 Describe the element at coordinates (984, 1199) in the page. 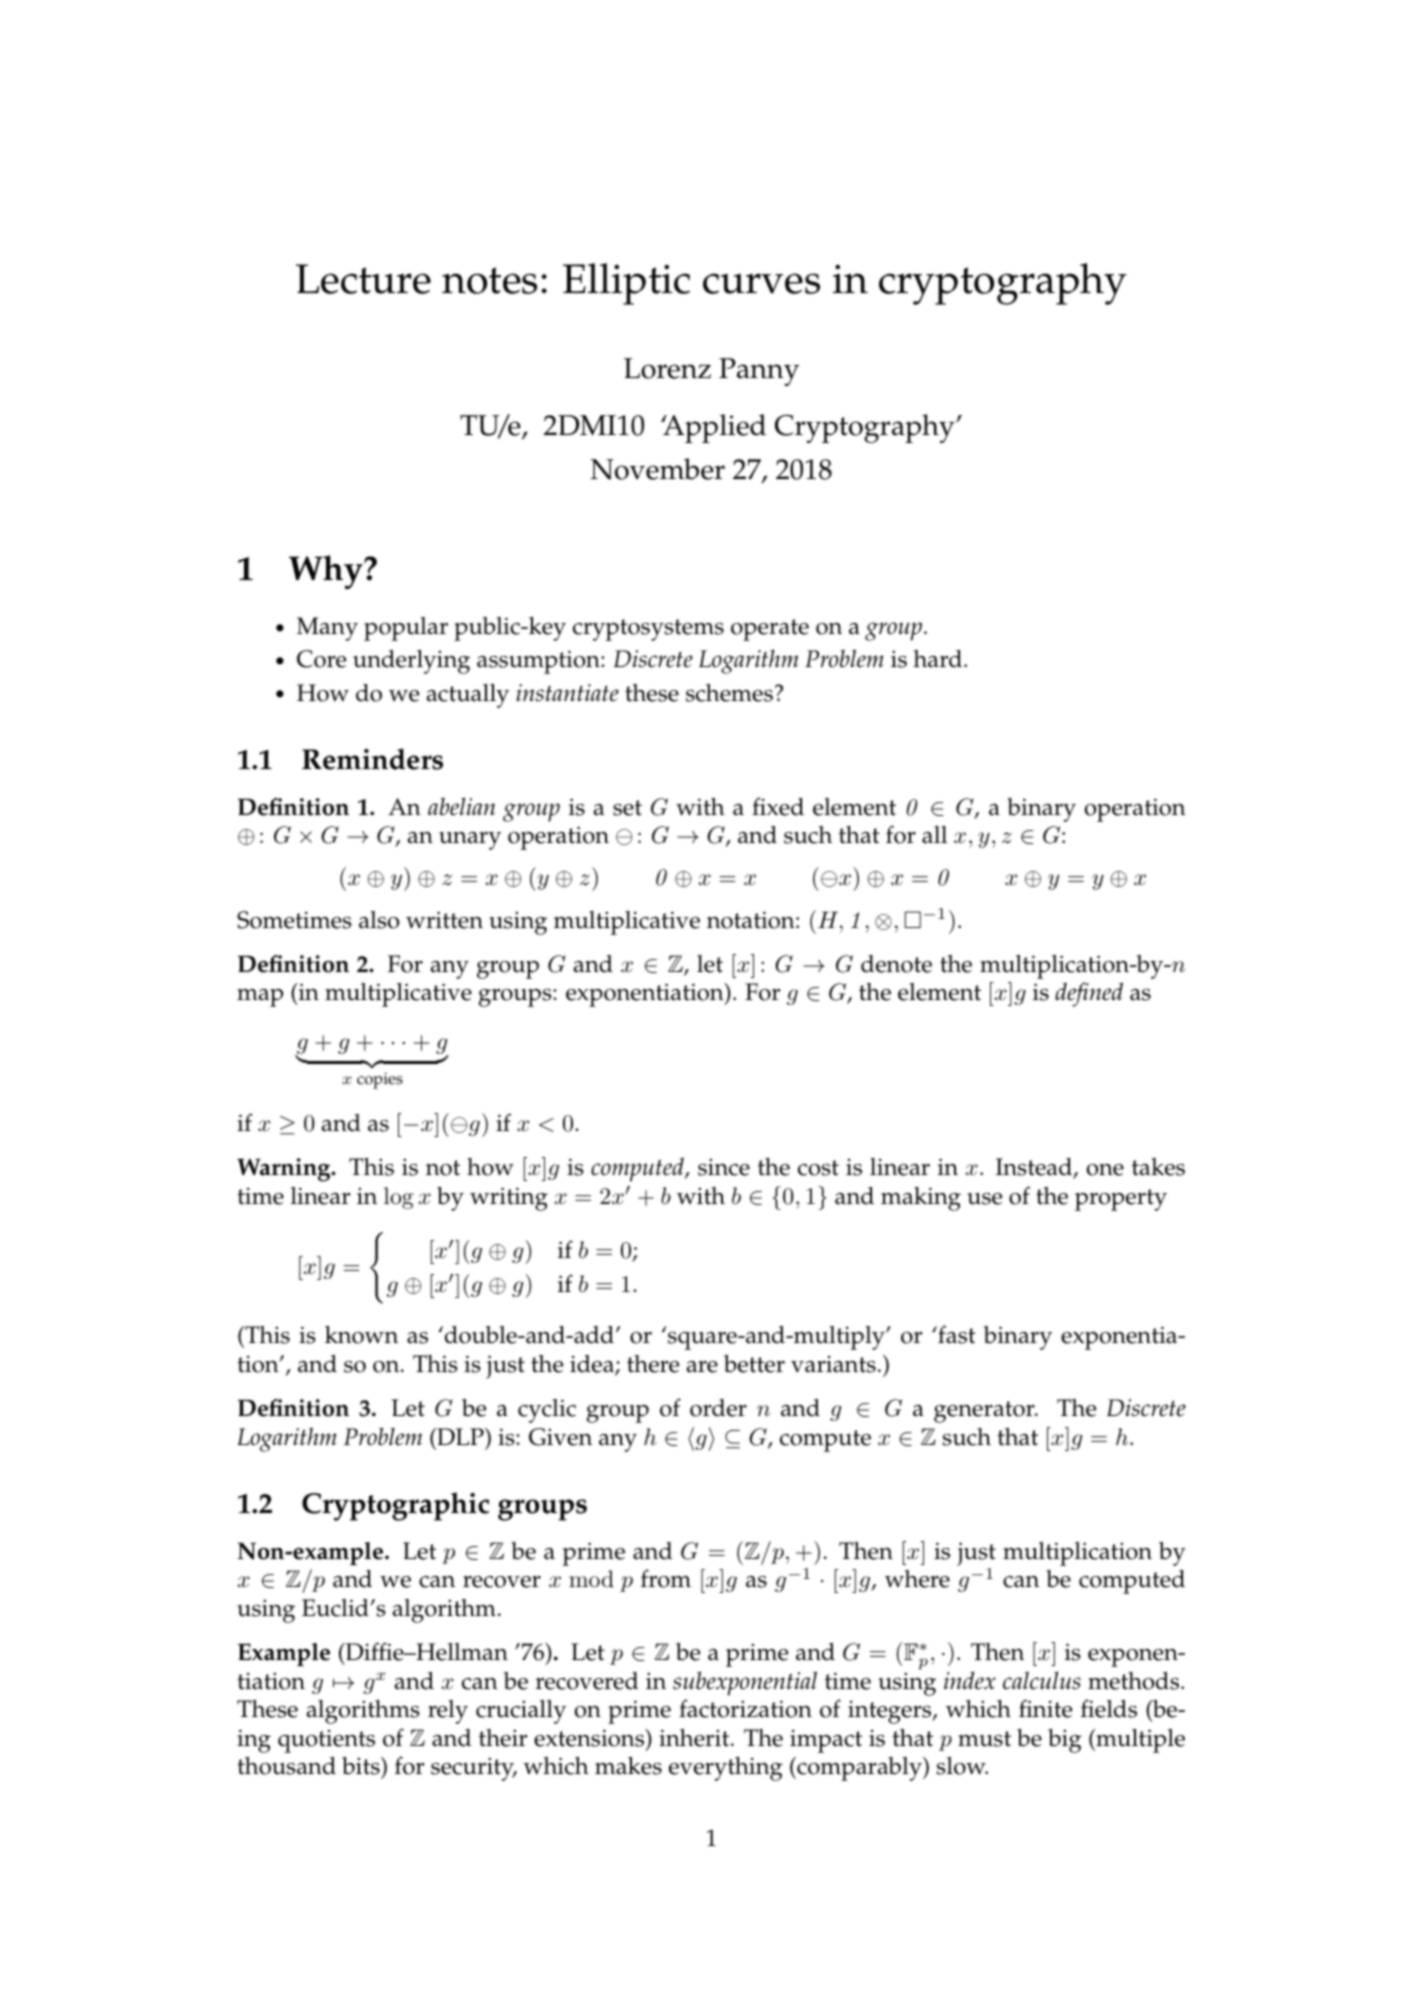

I see `use` at that location.
